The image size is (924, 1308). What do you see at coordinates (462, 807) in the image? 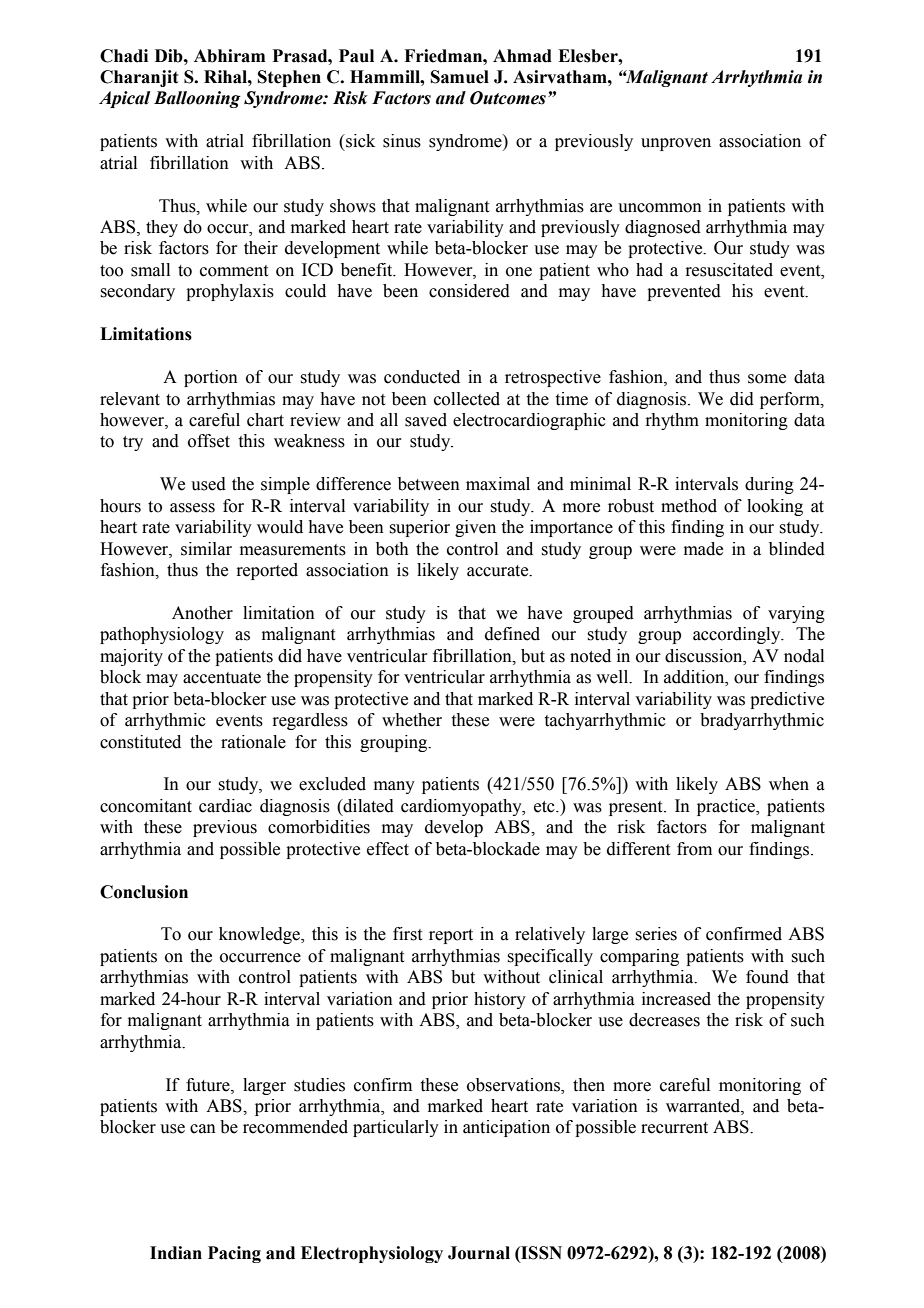
I see `cardiomyopathy` at bounding box center [462, 807].
